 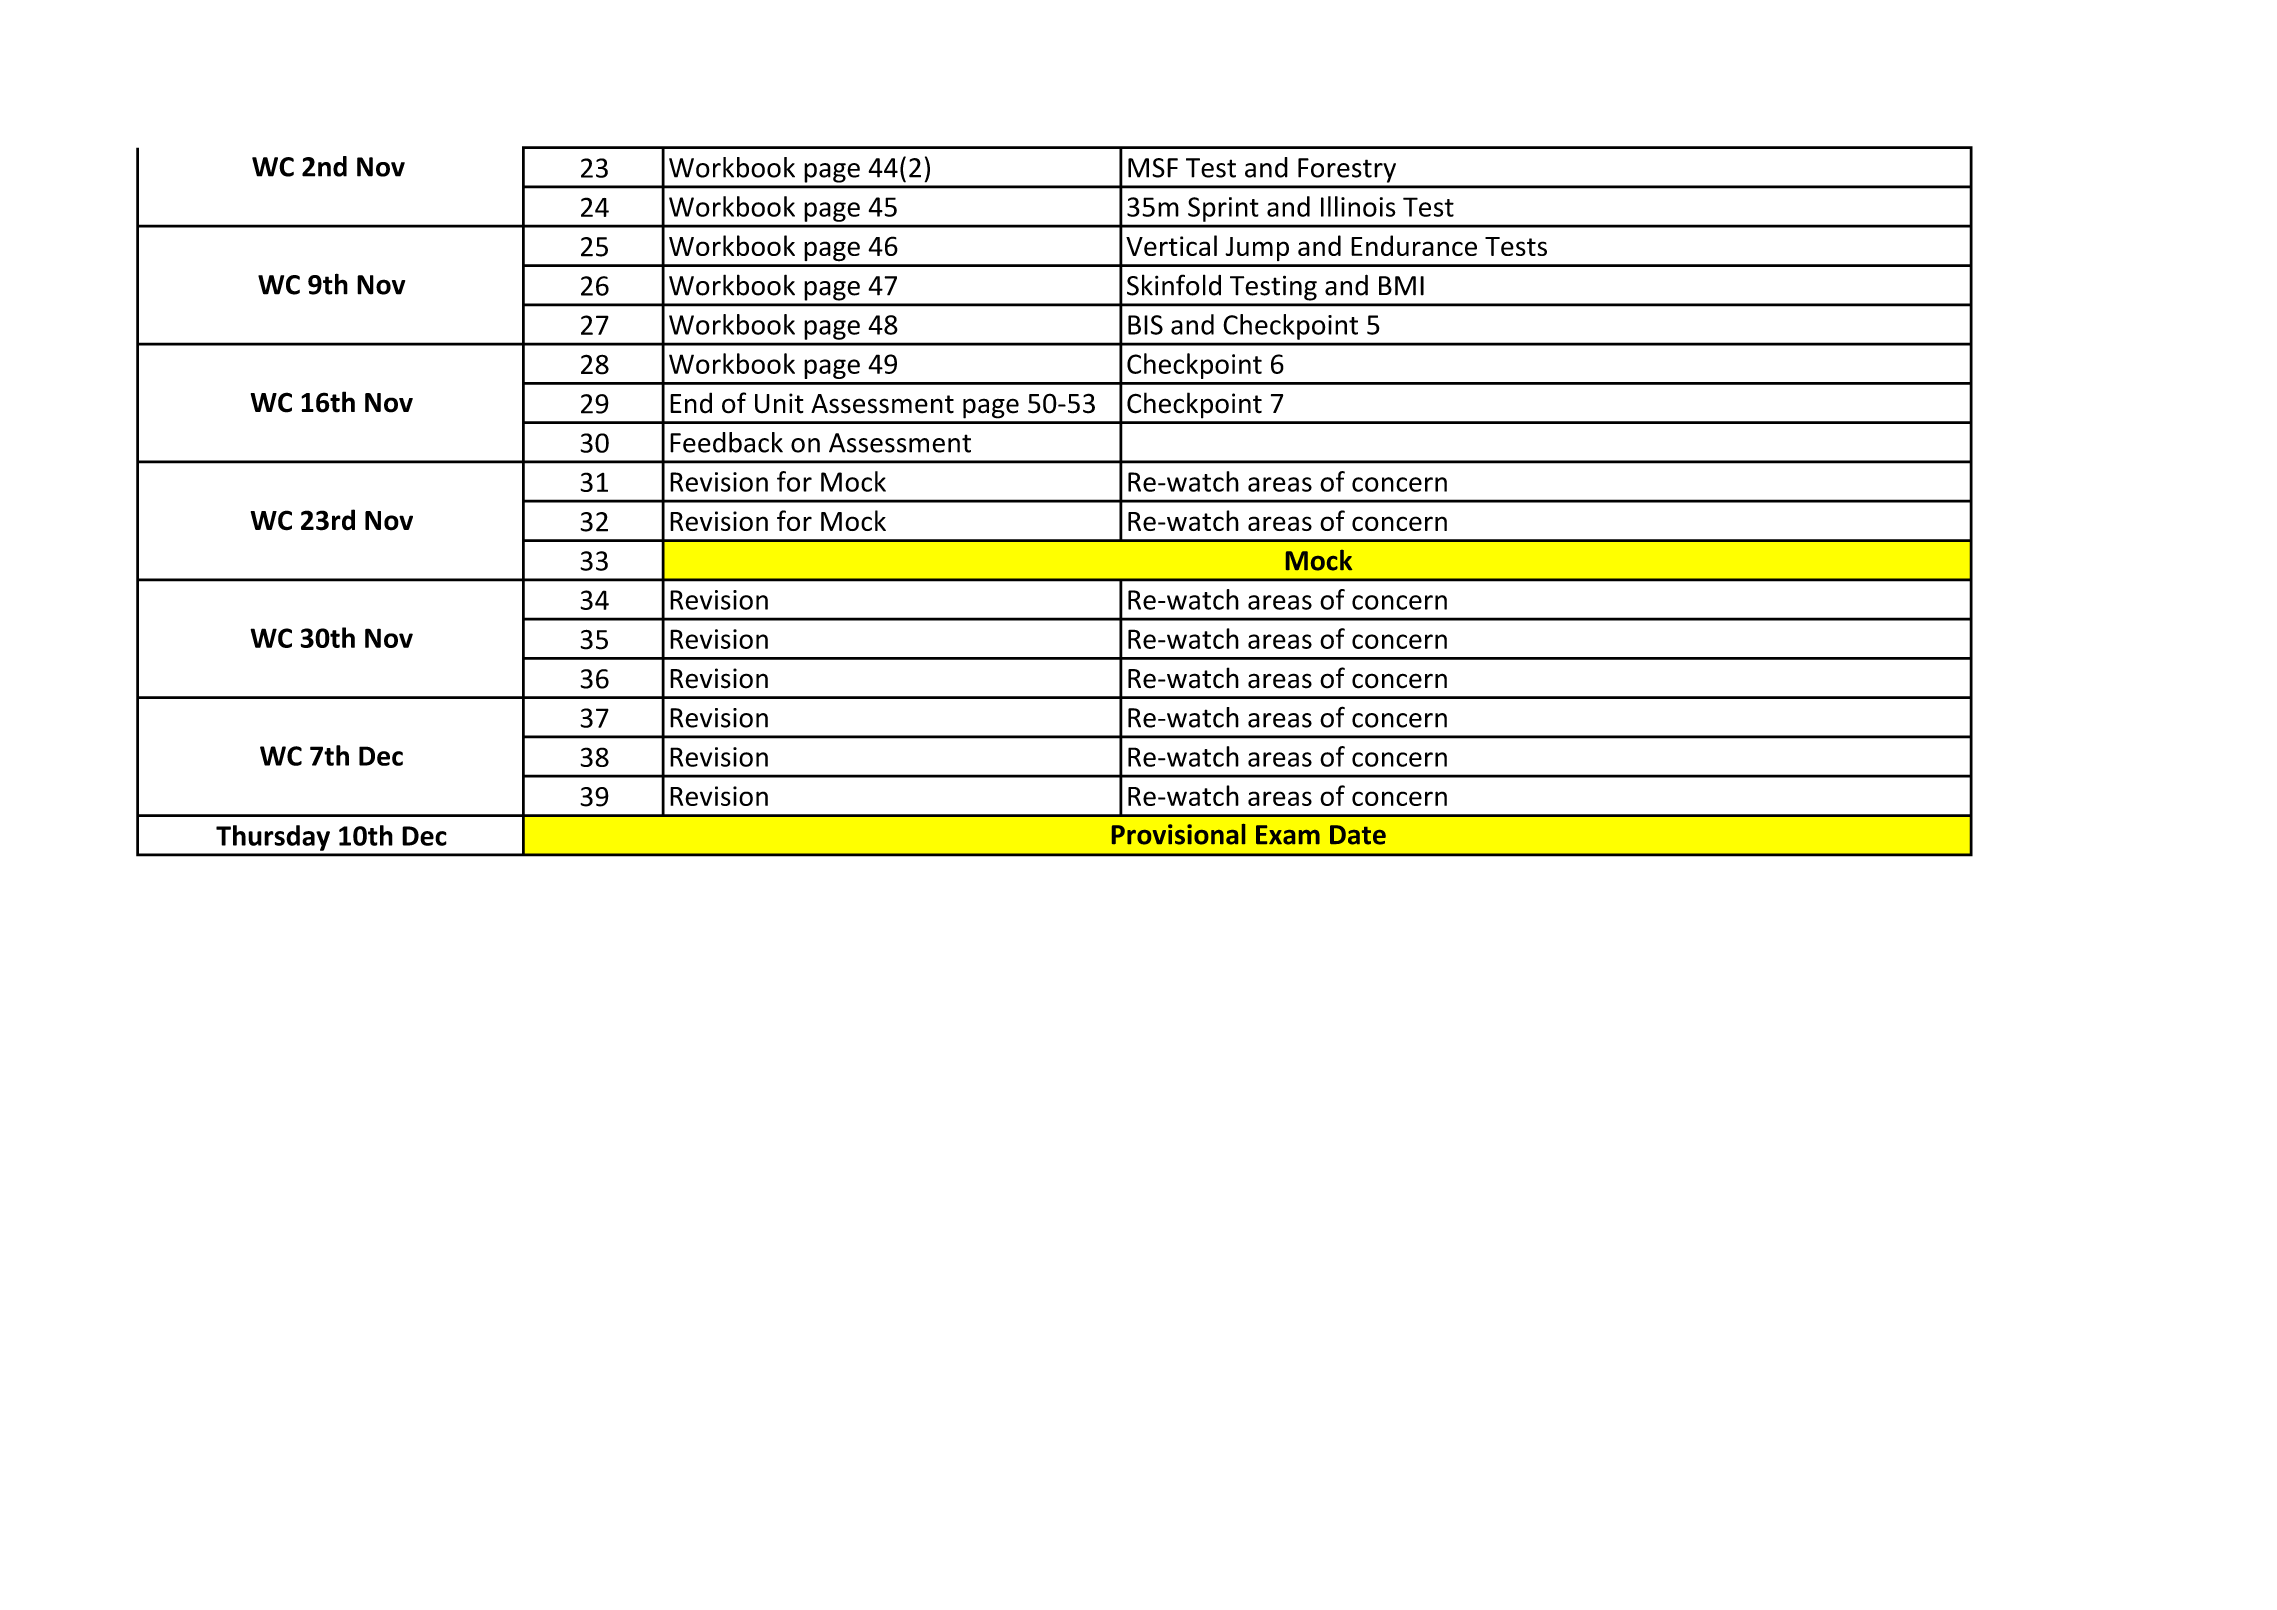 I want to click on Illinois, so click(x=1358, y=206).
